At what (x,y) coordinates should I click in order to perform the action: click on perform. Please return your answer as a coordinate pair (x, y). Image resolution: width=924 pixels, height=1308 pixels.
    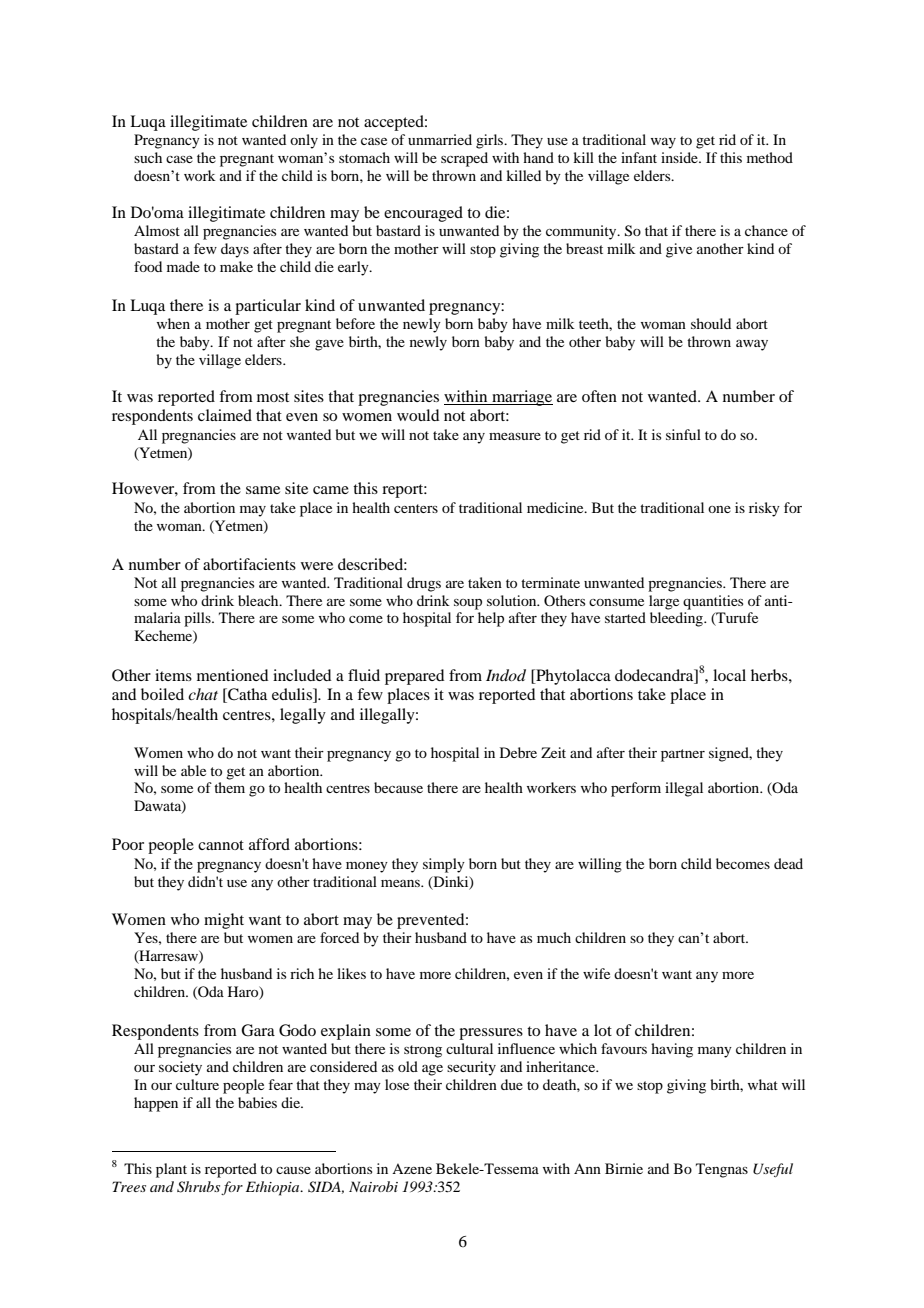
    Looking at the image, I should click on (636, 789).
